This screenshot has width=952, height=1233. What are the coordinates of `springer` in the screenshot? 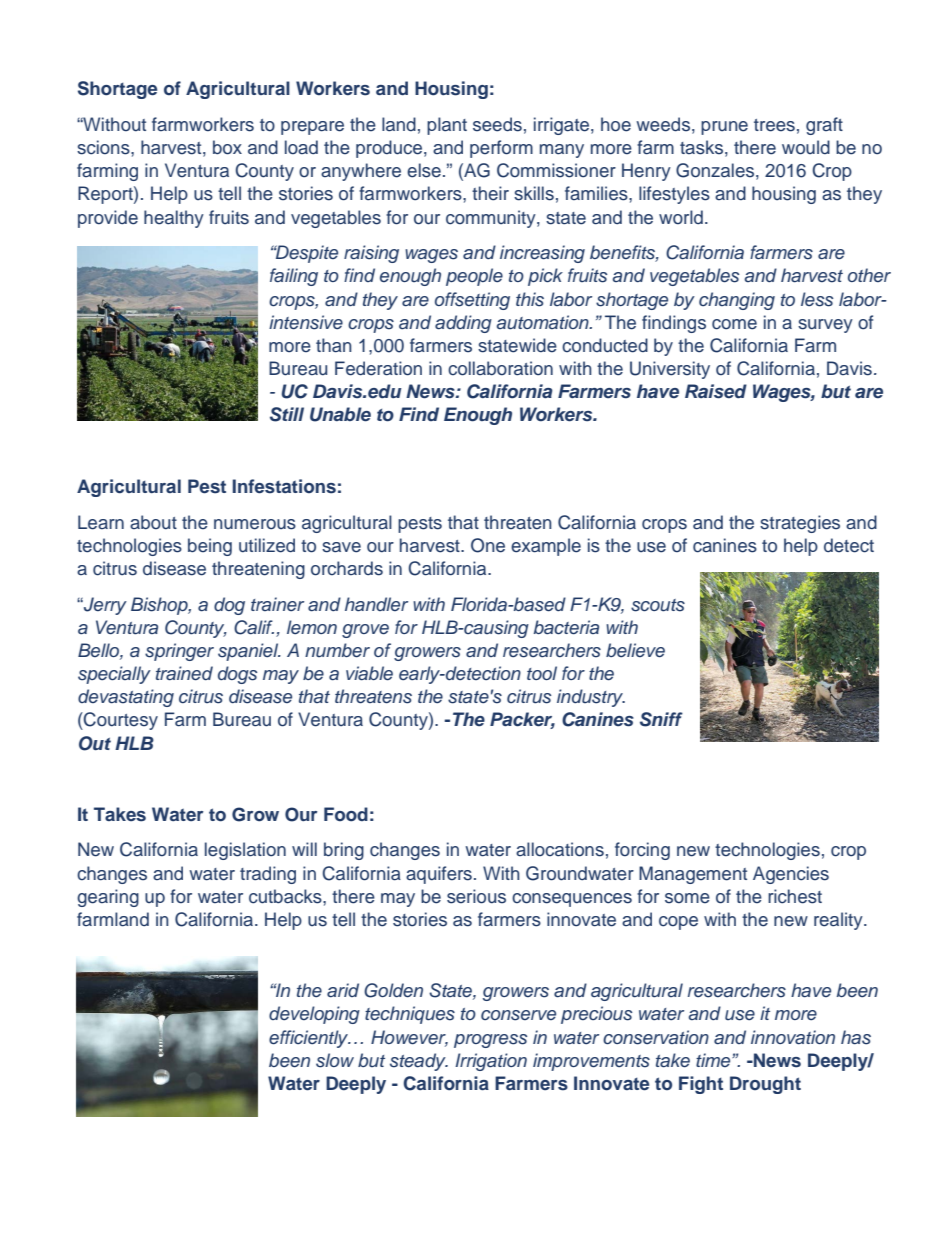 It's located at (179, 652).
